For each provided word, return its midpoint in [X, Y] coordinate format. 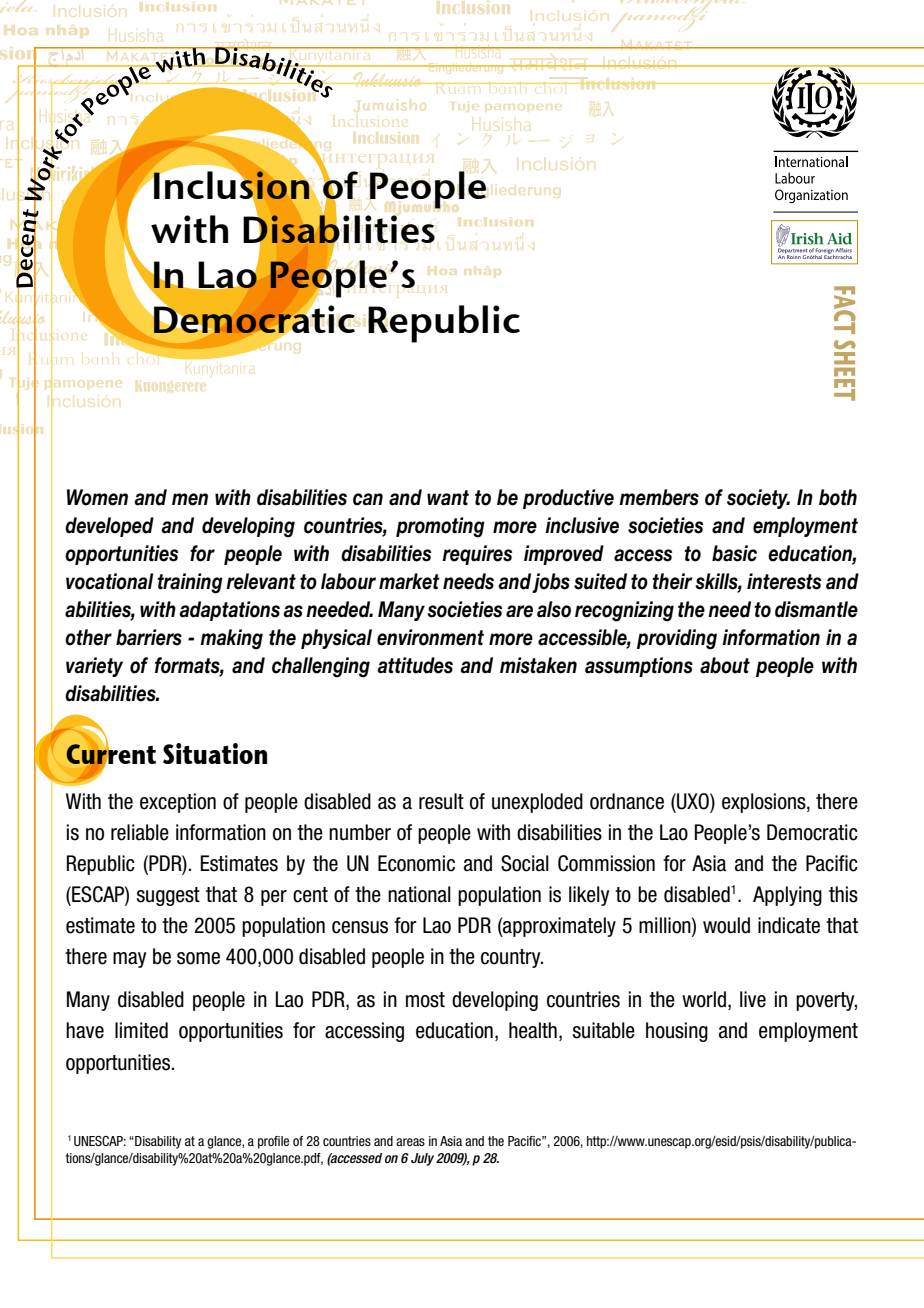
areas [410, 1142]
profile [273, 1142]
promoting [440, 527]
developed [109, 527]
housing [677, 1032]
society [758, 499]
